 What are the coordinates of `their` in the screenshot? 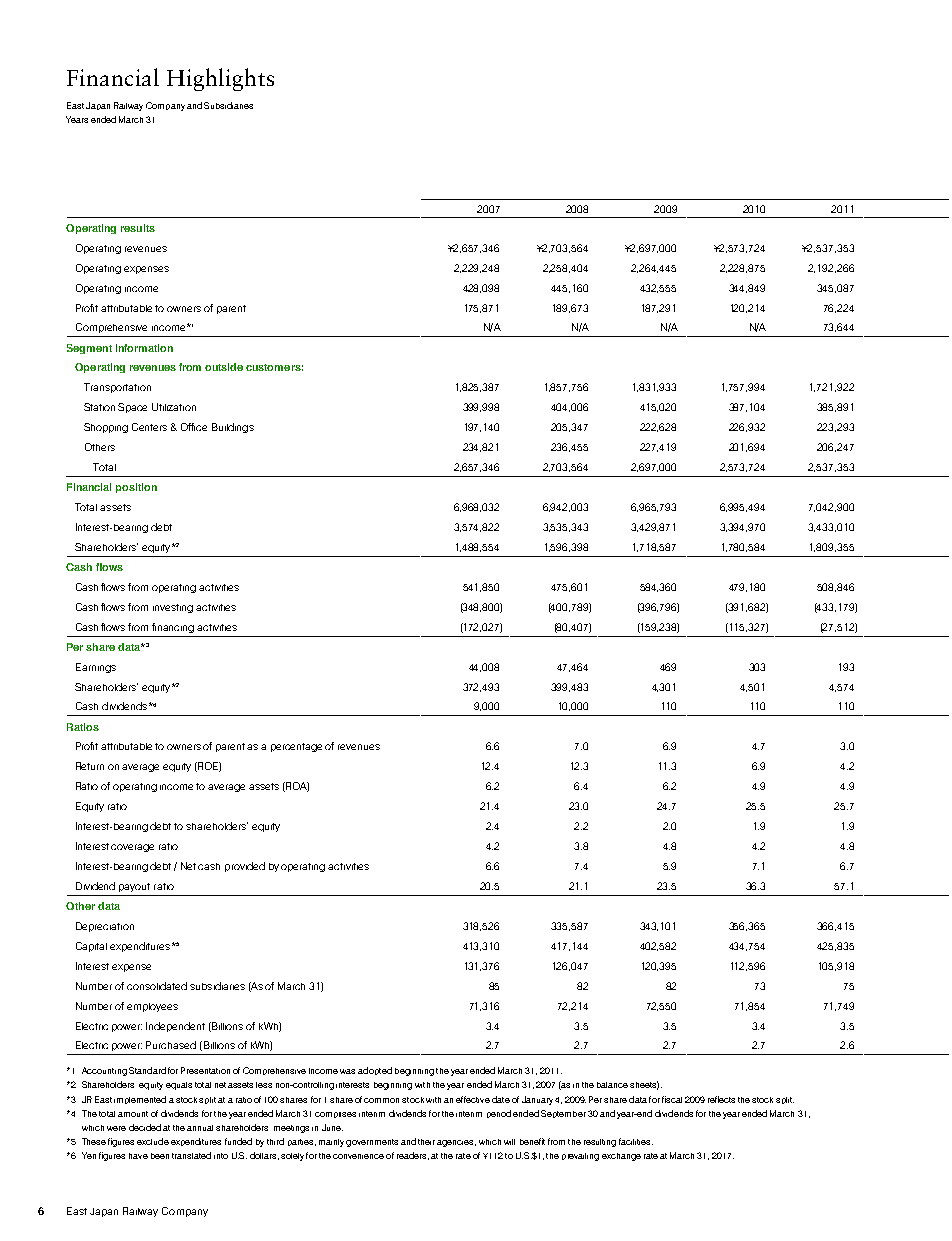 It's located at (426, 1142).
